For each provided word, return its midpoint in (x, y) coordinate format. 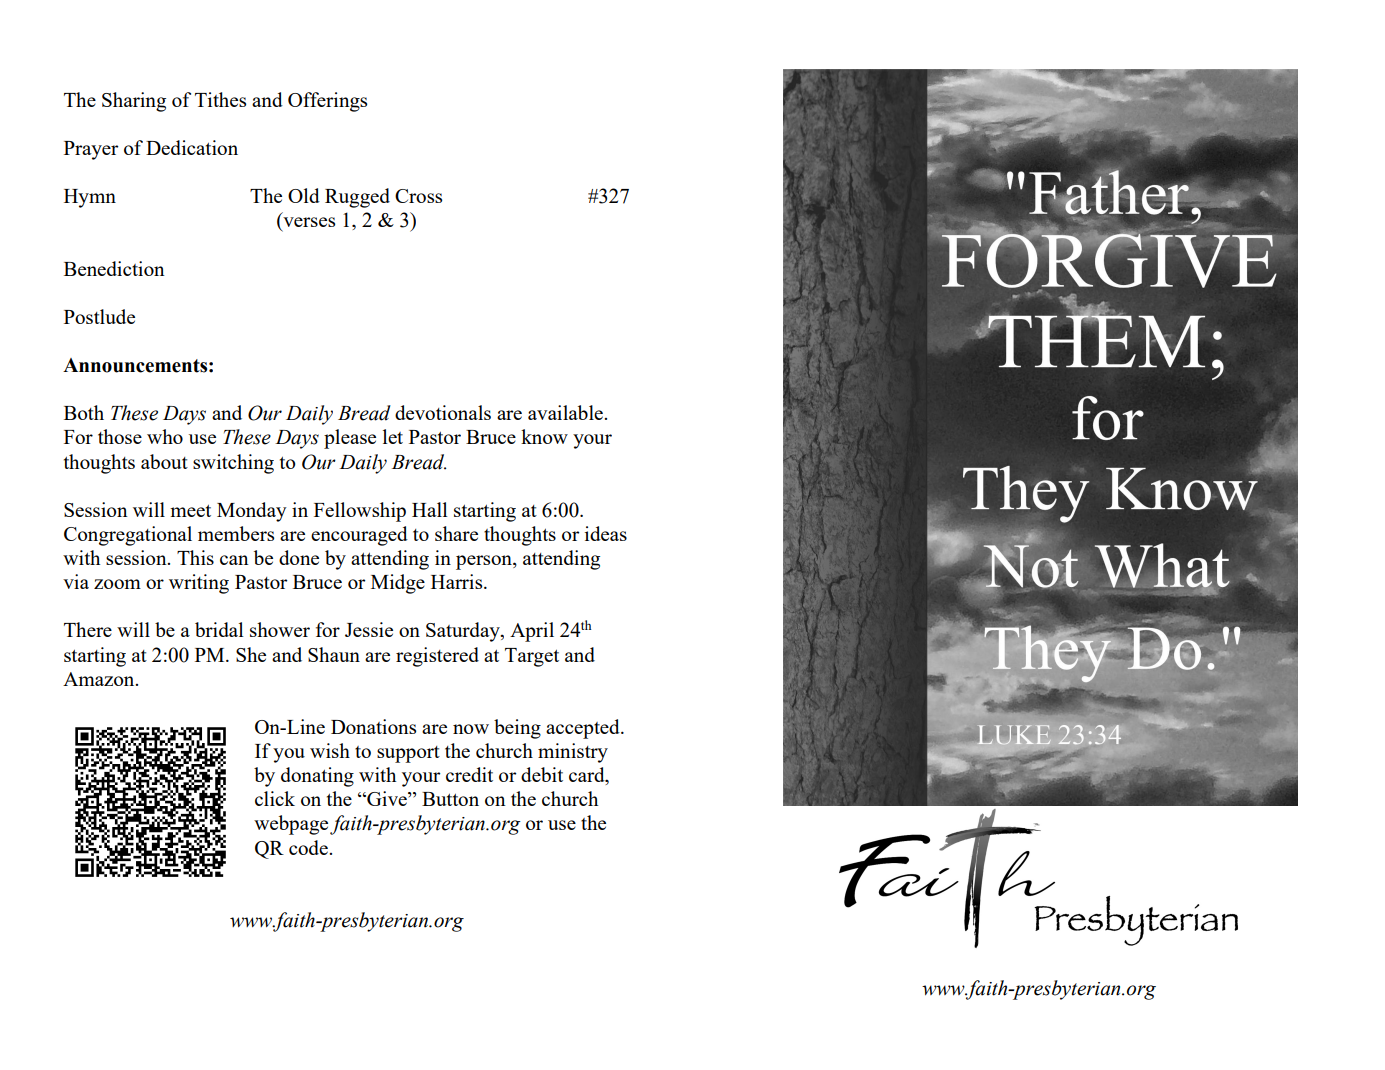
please (350, 439)
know (544, 436)
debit (542, 774)
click (275, 798)
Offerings (327, 102)
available (566, 412)
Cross (418, 196)
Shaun (334, 654)
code (309, 847)
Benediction (114, 268)
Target (532, 657)
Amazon (100, 679)
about (164, 461)
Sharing (134, 102)
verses (308, 223)
